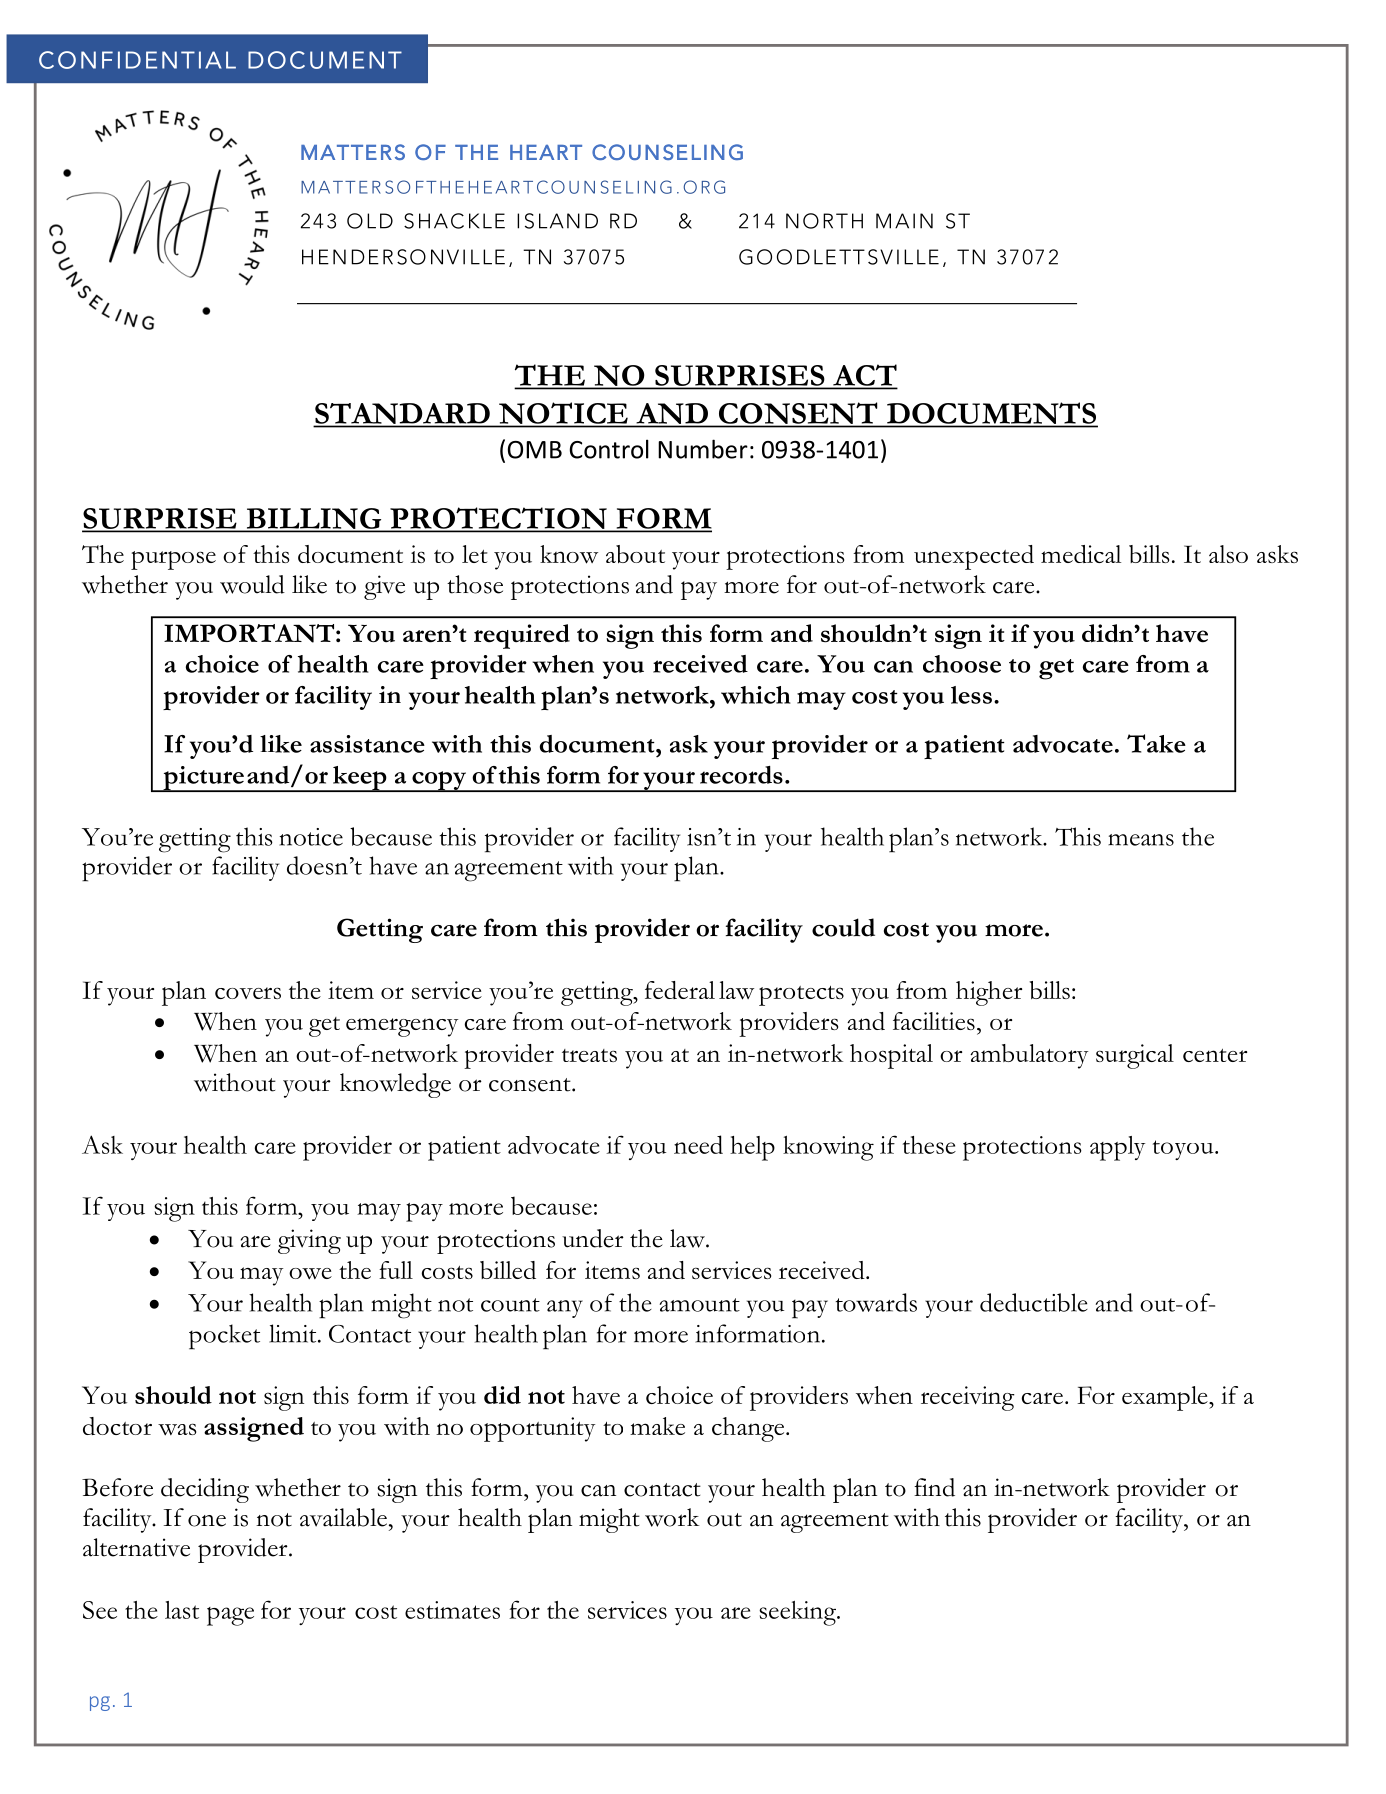  What do you see at coordinates (699, 1305) in the image?
I see `amount` at bounding box center [699, 1305].
